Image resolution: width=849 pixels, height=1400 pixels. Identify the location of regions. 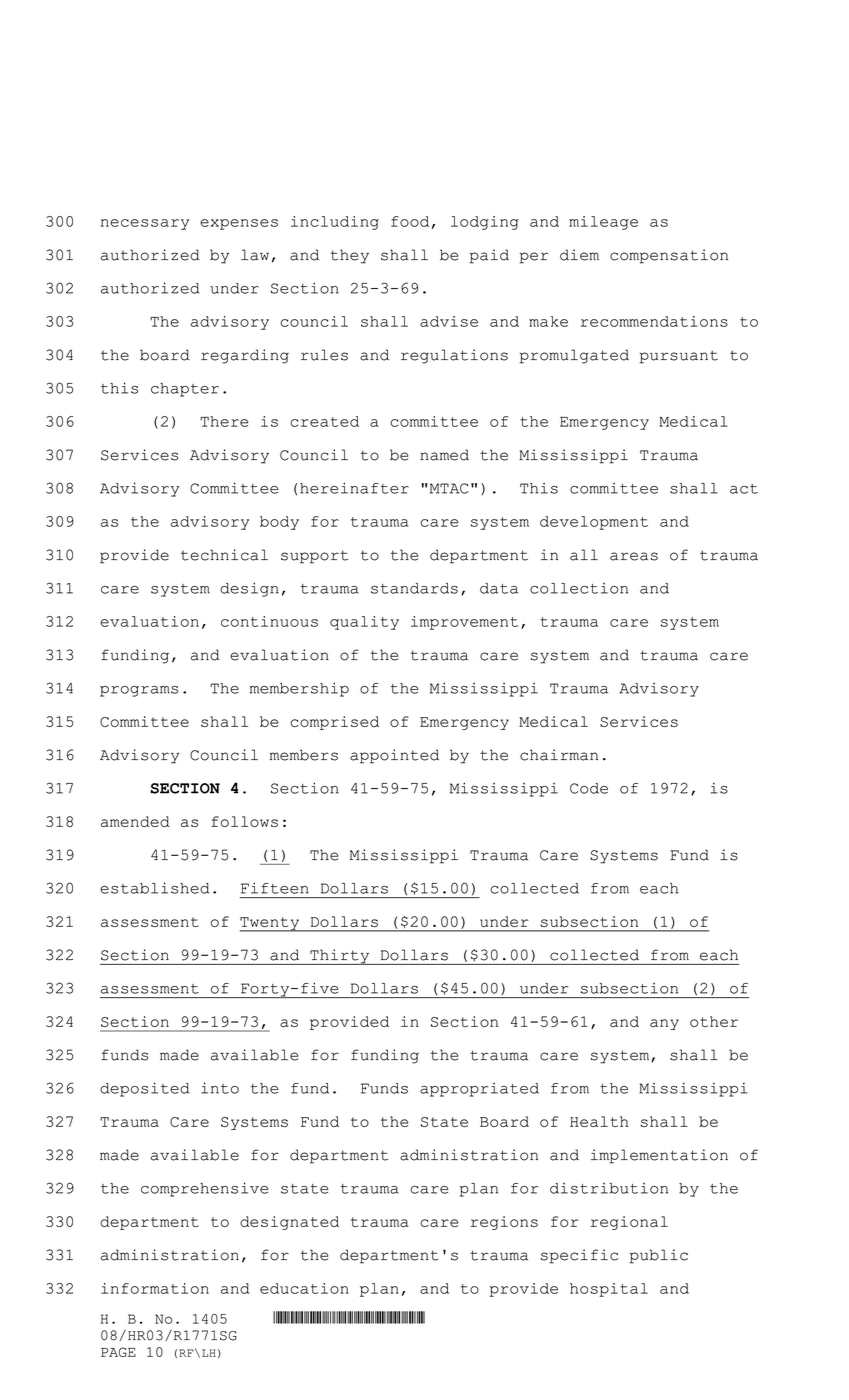
(504, 1223).
